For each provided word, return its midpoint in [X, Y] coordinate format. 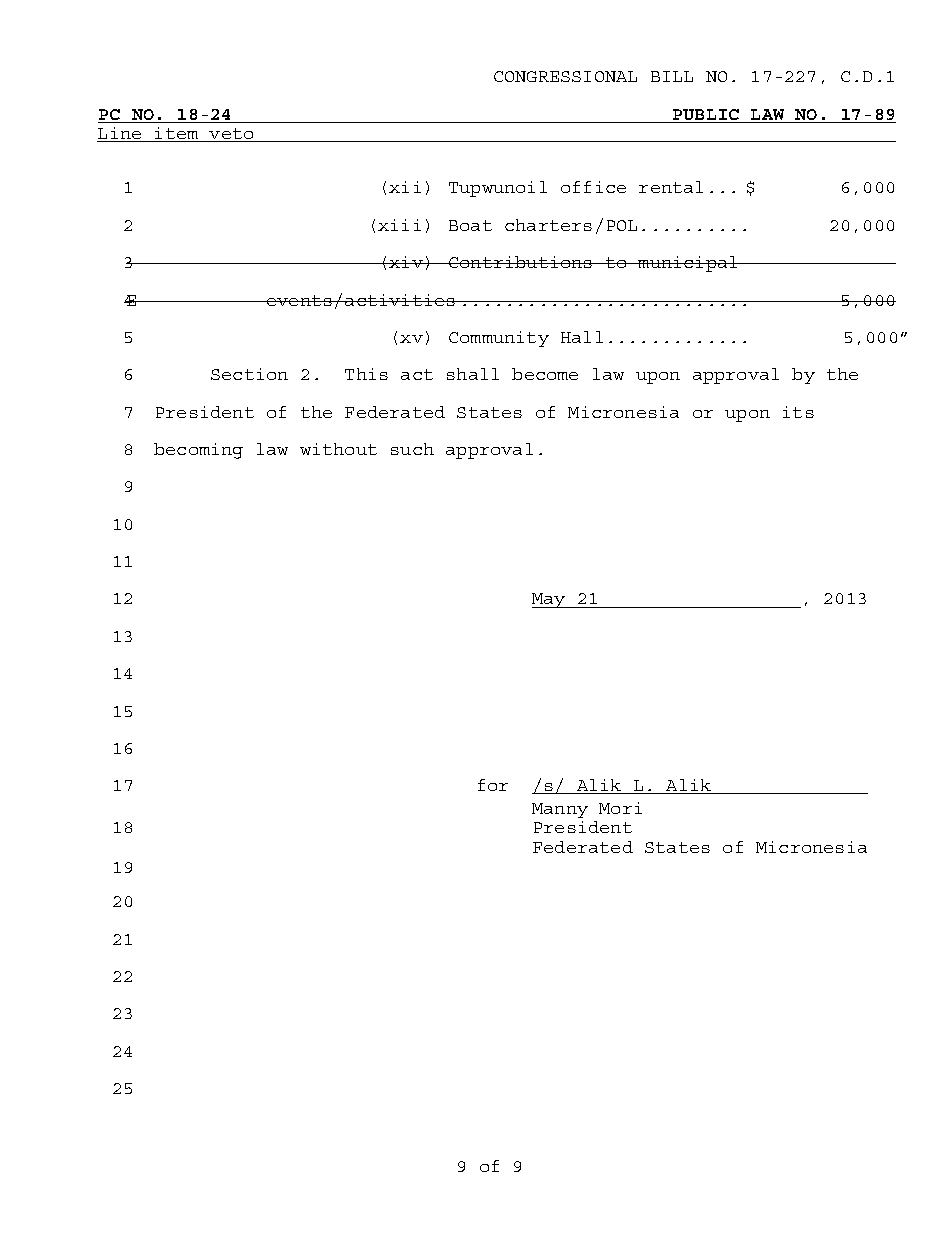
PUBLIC [706, 114]
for [493, 785]
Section [249, 374]
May [550, 600]
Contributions [521, 262]
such [412, 449]
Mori [620, 808]
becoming [198, 451]
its [798, 412]
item [177, 134]
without [338, 449]
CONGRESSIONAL [565, 76]
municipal [688, 264]
